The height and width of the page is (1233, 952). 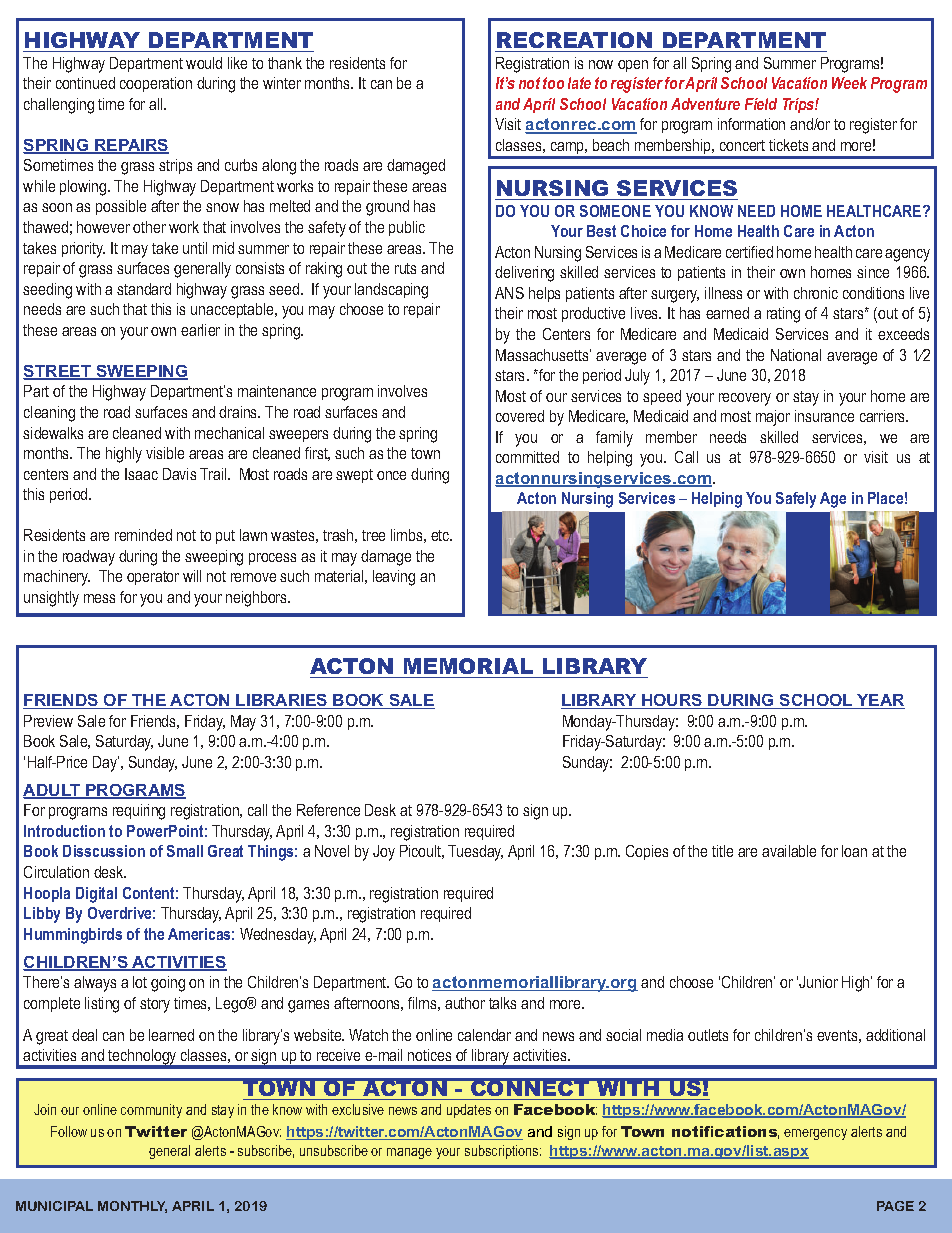 What do you see at coordinates (815, 1134) in the page?
I see `emergency` at bounding box center [815, 1134].
